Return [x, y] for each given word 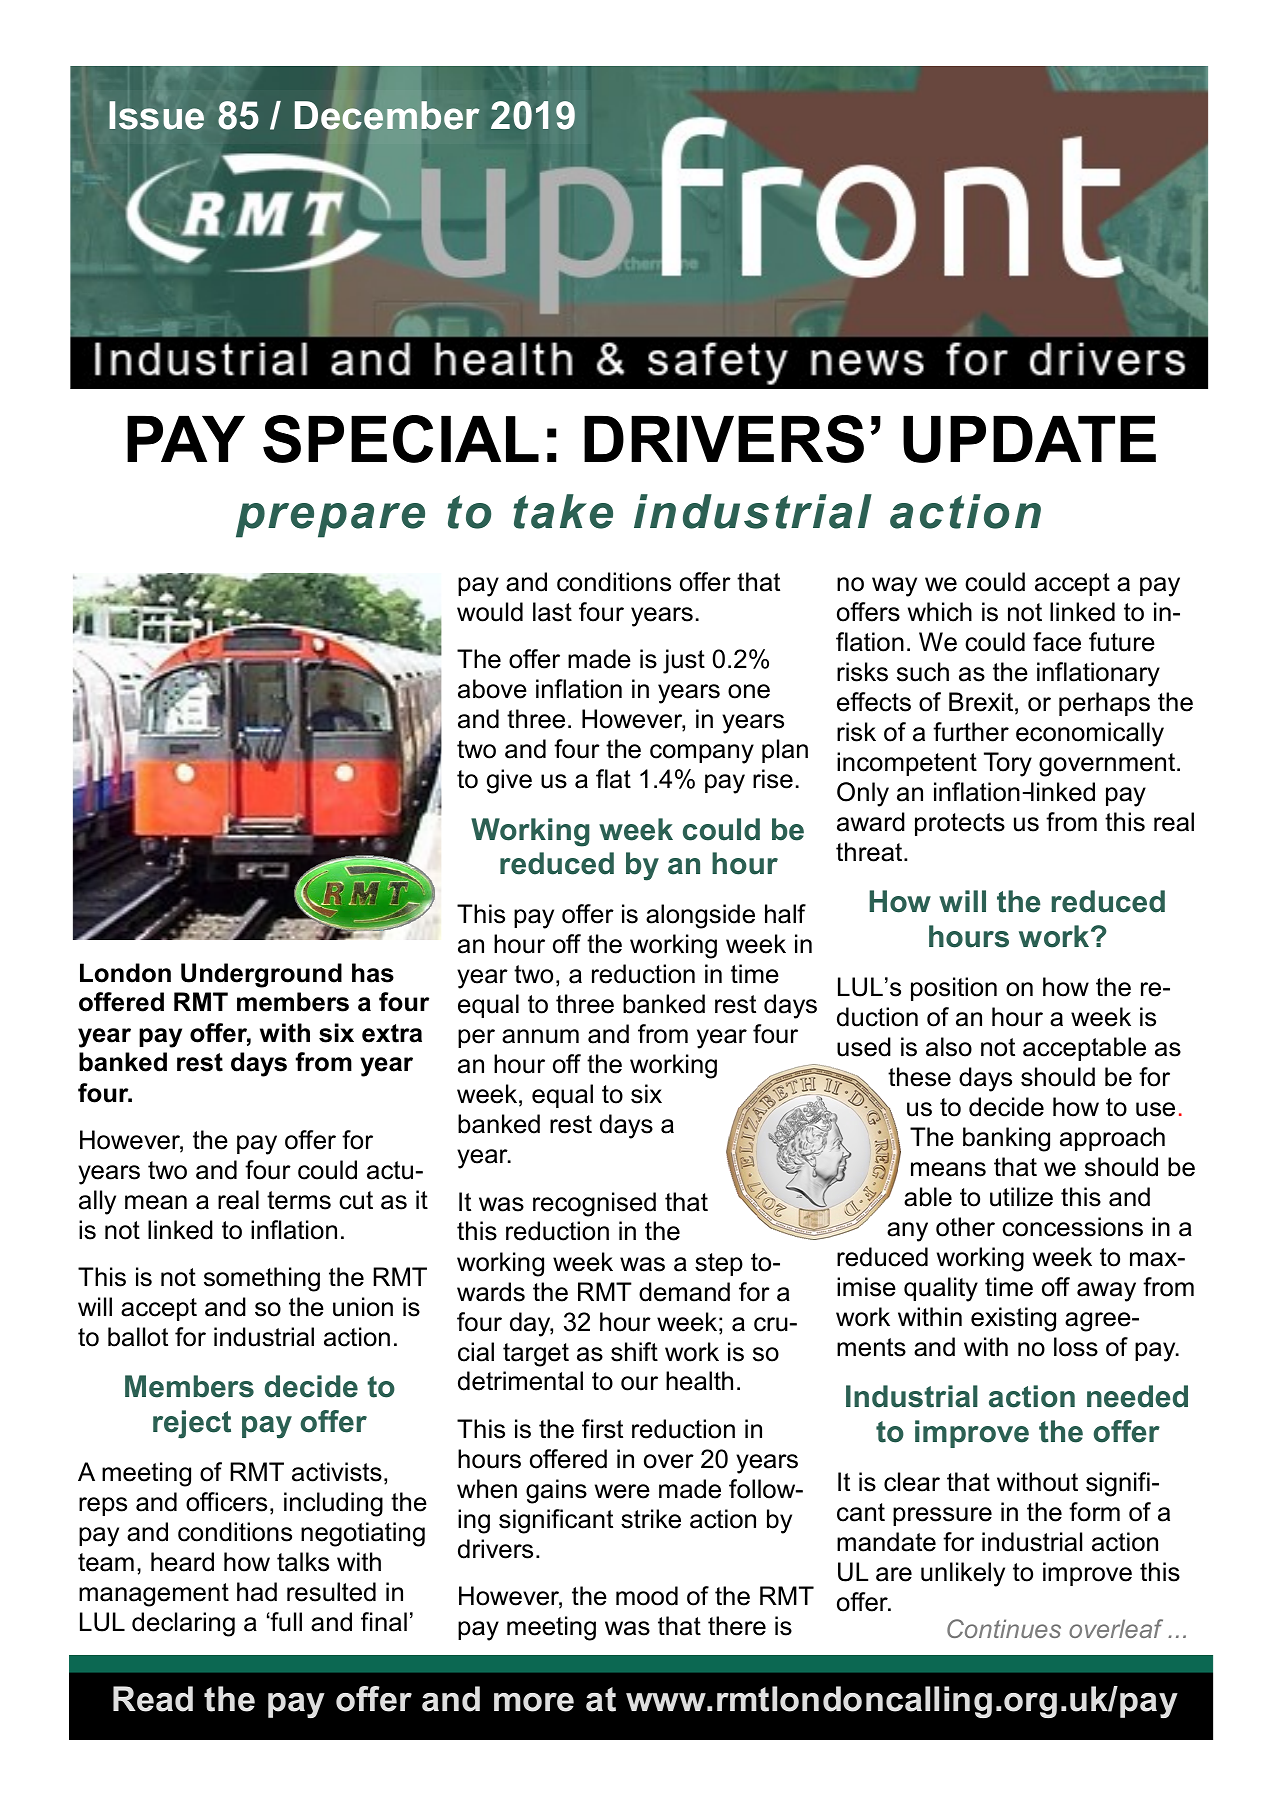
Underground [261, 975]
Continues [1004, 1628]
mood [647, 1596]
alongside [700, 916]
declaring [183, 1624]
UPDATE [1029, 439]
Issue [156, 115]
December [387, 115]
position [954, 989]
